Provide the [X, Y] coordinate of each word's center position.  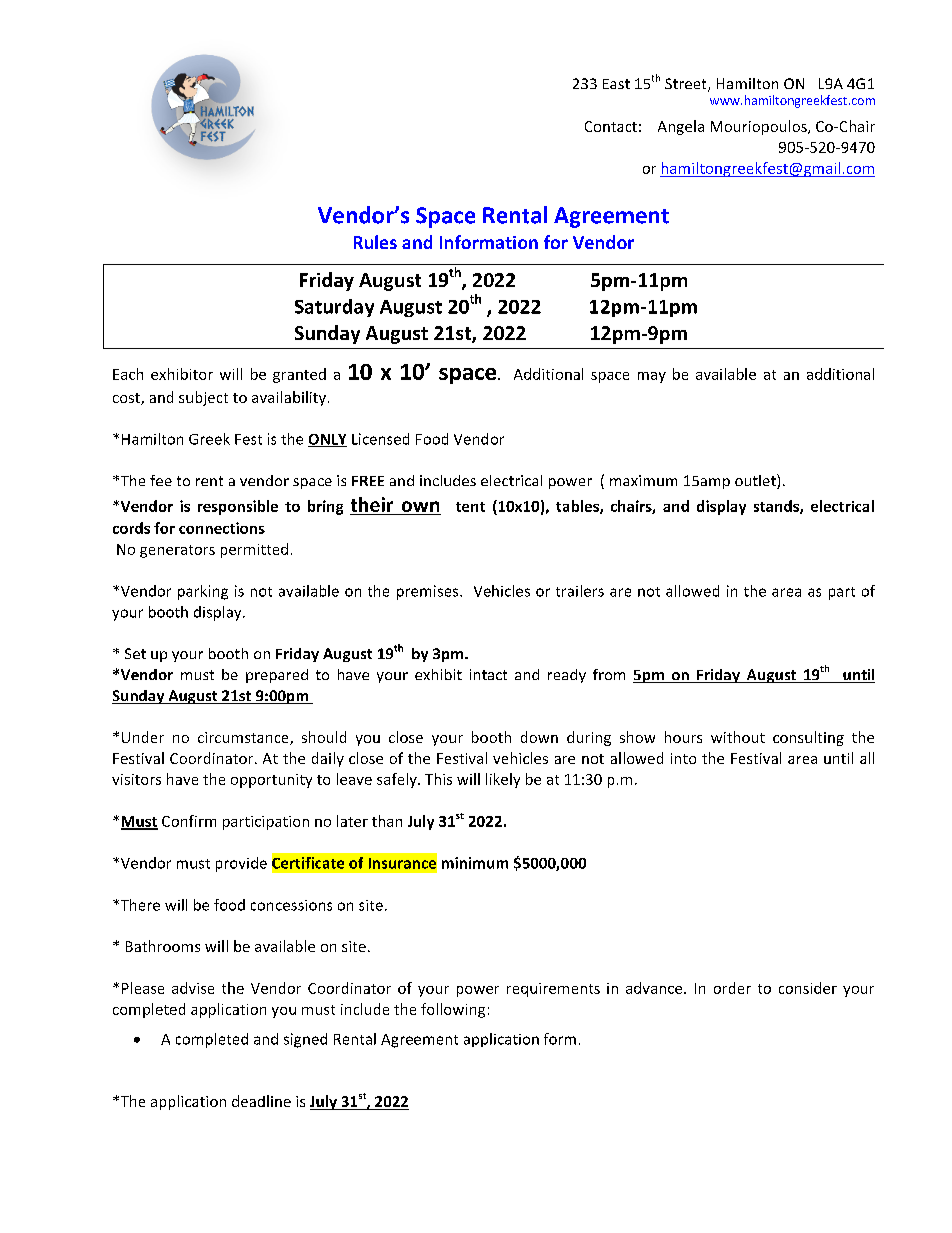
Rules [375, 242]
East [616, 84]
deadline [261, 1101]
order [732, 988]
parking [203, 592]
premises [429, 592]
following [453, 1010]
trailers [580, 591]
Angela [681, 127]
